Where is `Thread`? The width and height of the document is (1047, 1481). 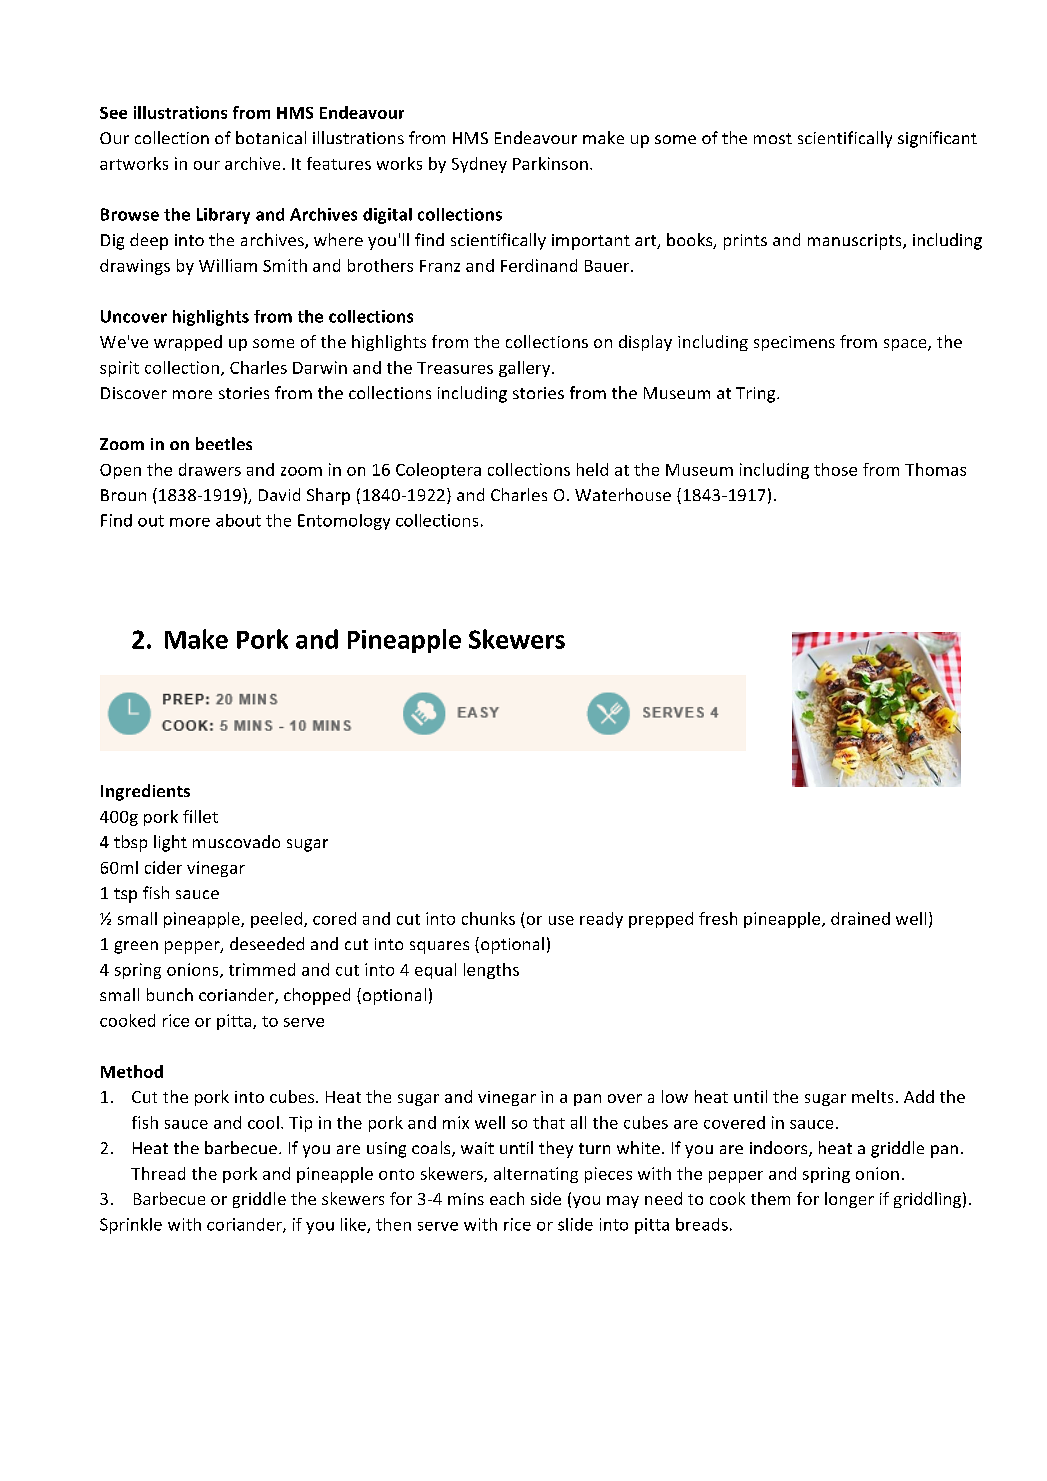
Thread is located at coordinates (158, 1173).
